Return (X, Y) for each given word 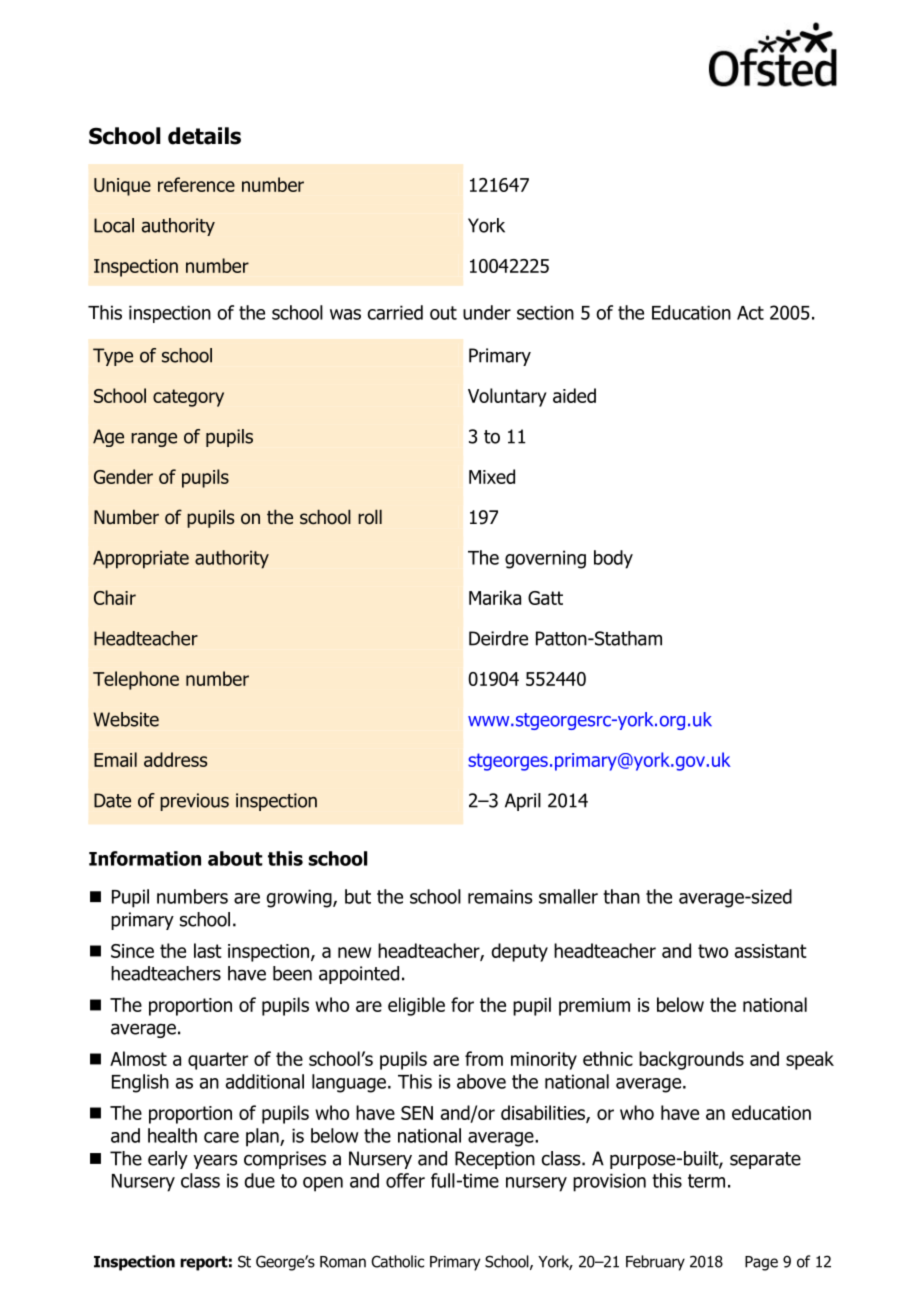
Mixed (492, 476)
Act (750, 313)
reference (196, 184)
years (215, 1161)
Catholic (397, 1261)
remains (500, 896)
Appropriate (141, 559)
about (235, 858)
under (487, 312)
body (613, 559)
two (713, 951)
